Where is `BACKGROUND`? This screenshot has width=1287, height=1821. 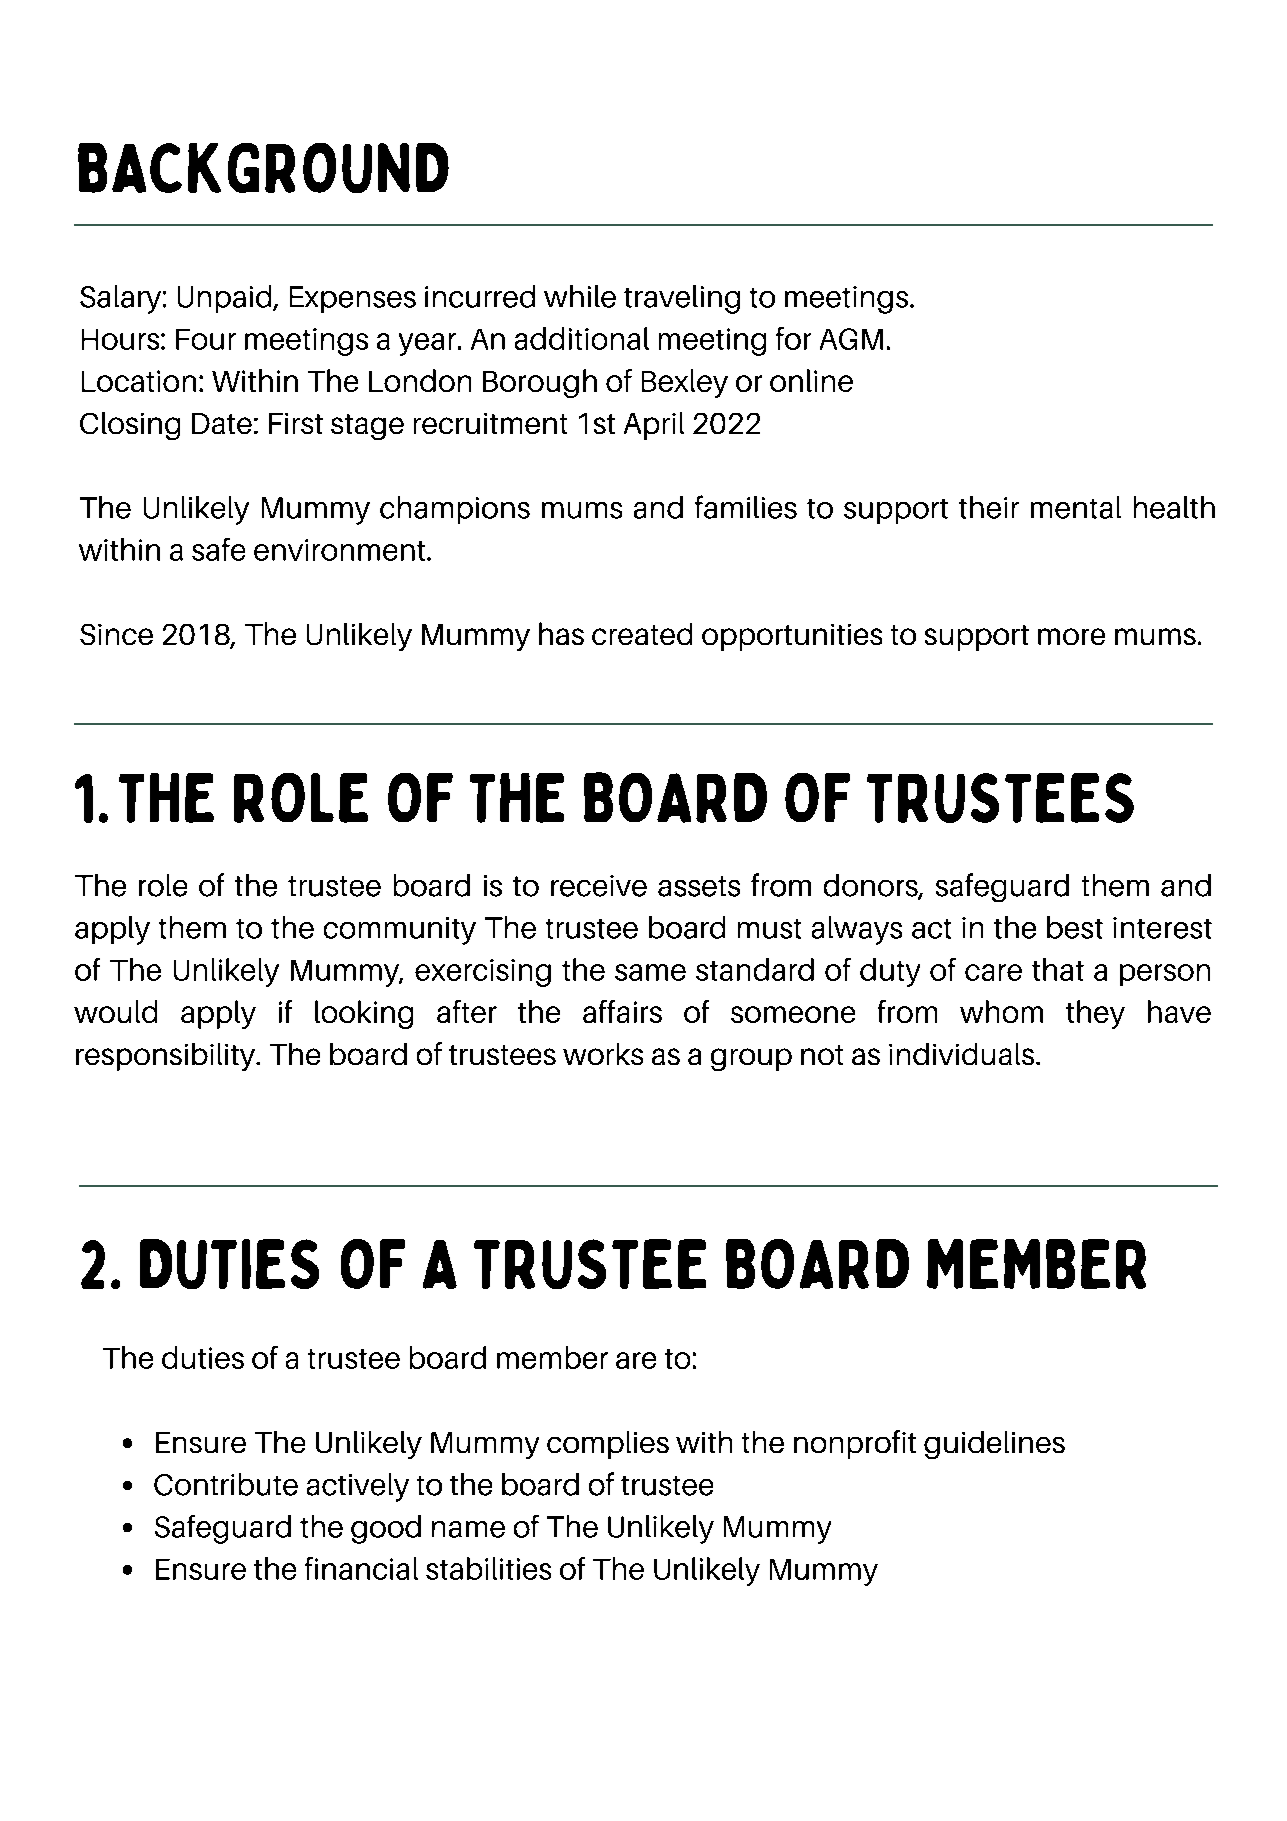
BACKGROUND is located at coordinates (263, 168).
